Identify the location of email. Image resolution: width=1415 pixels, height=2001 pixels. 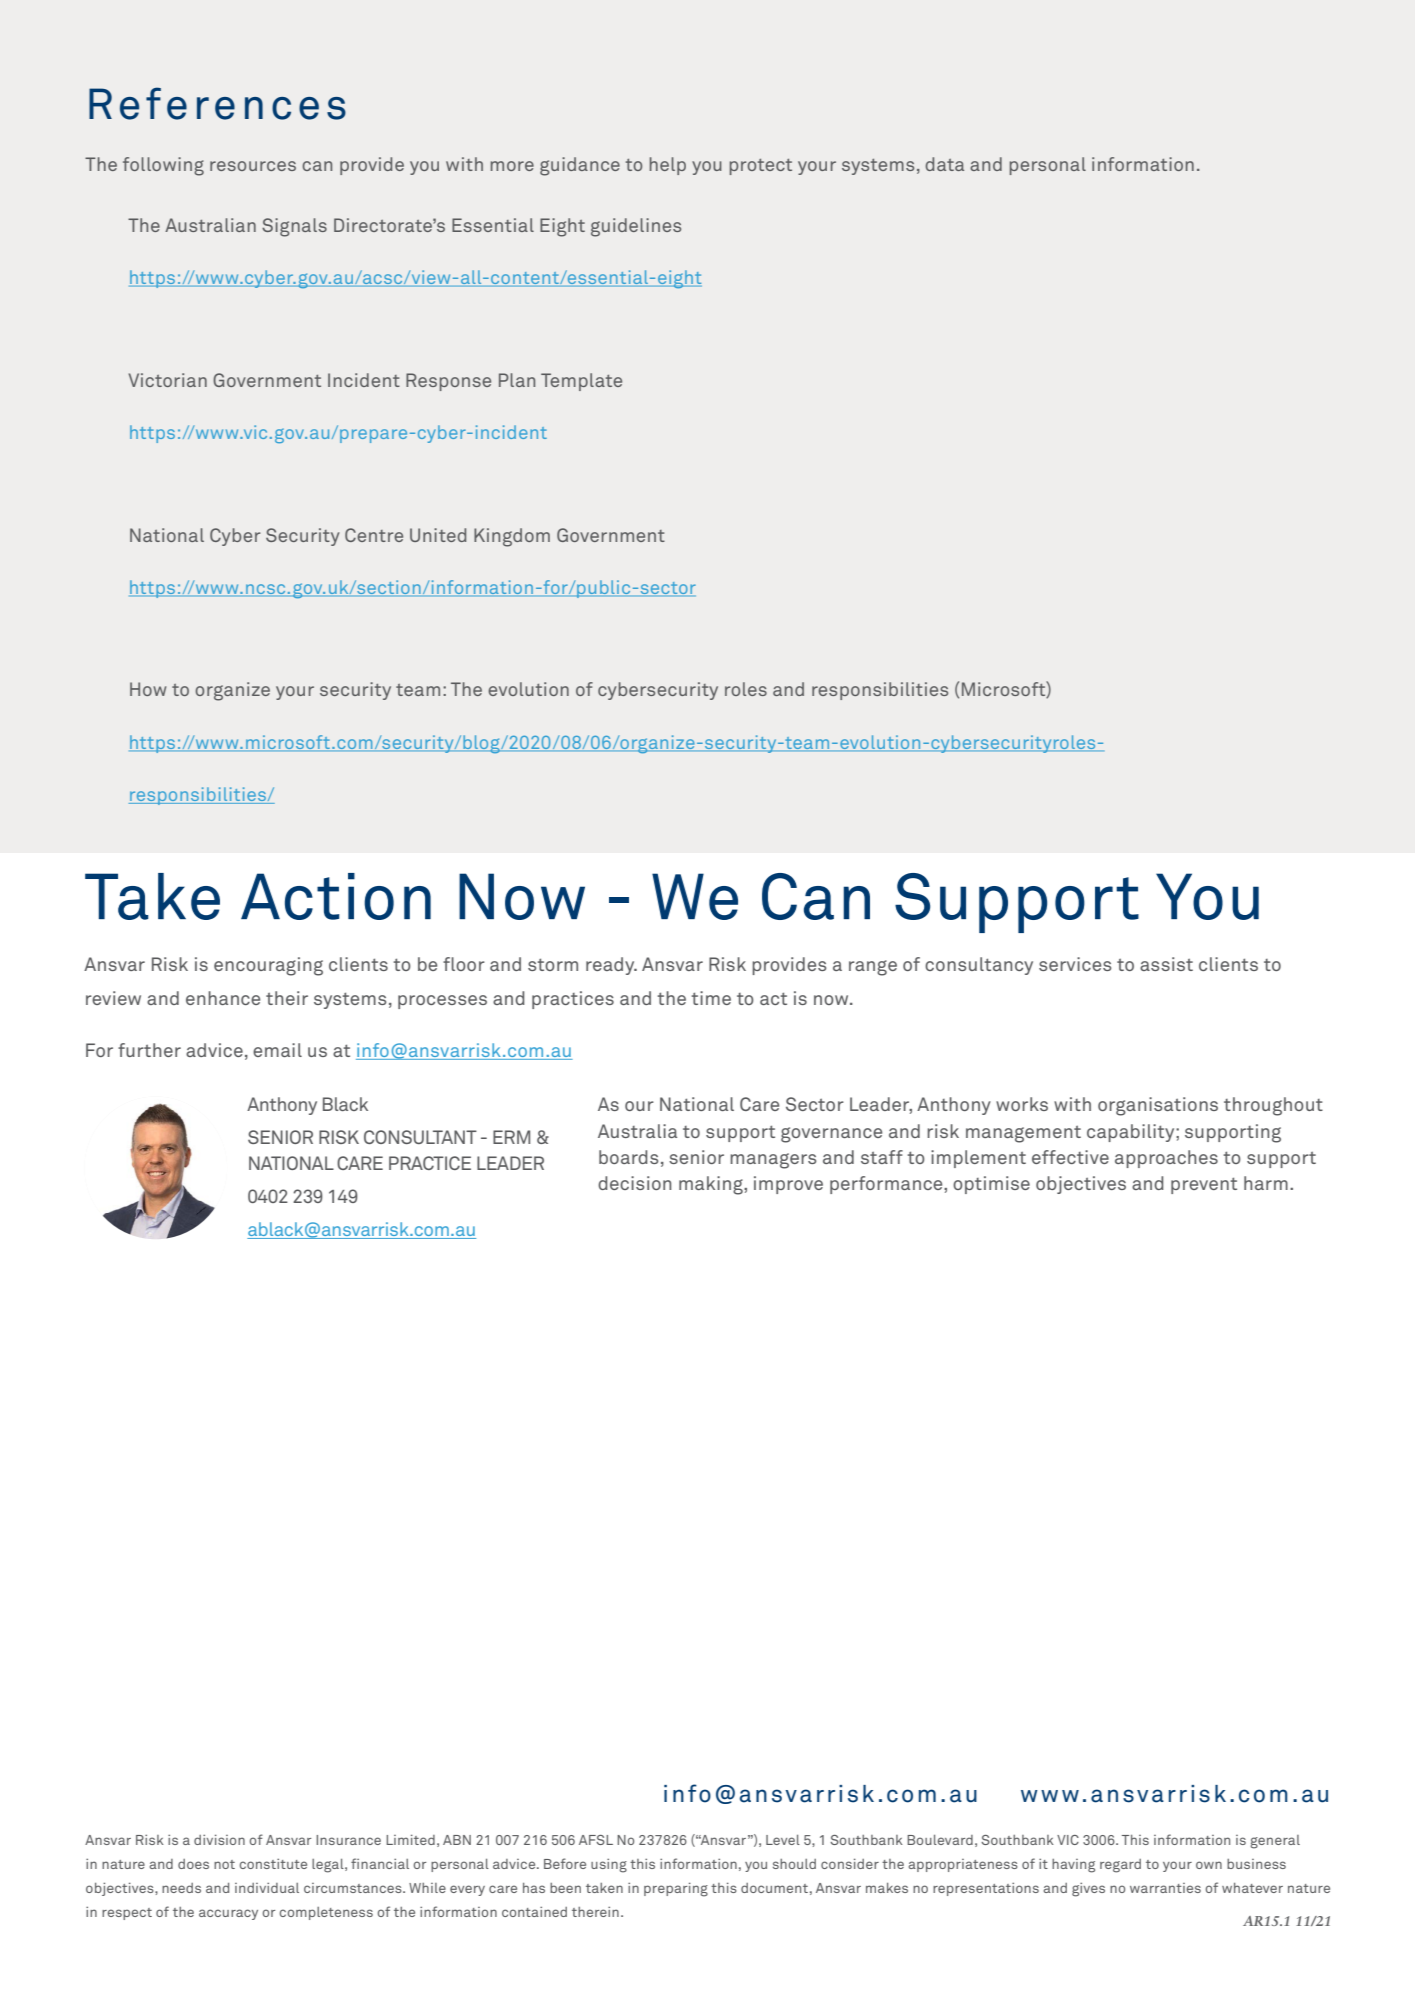
(277, 1050).
